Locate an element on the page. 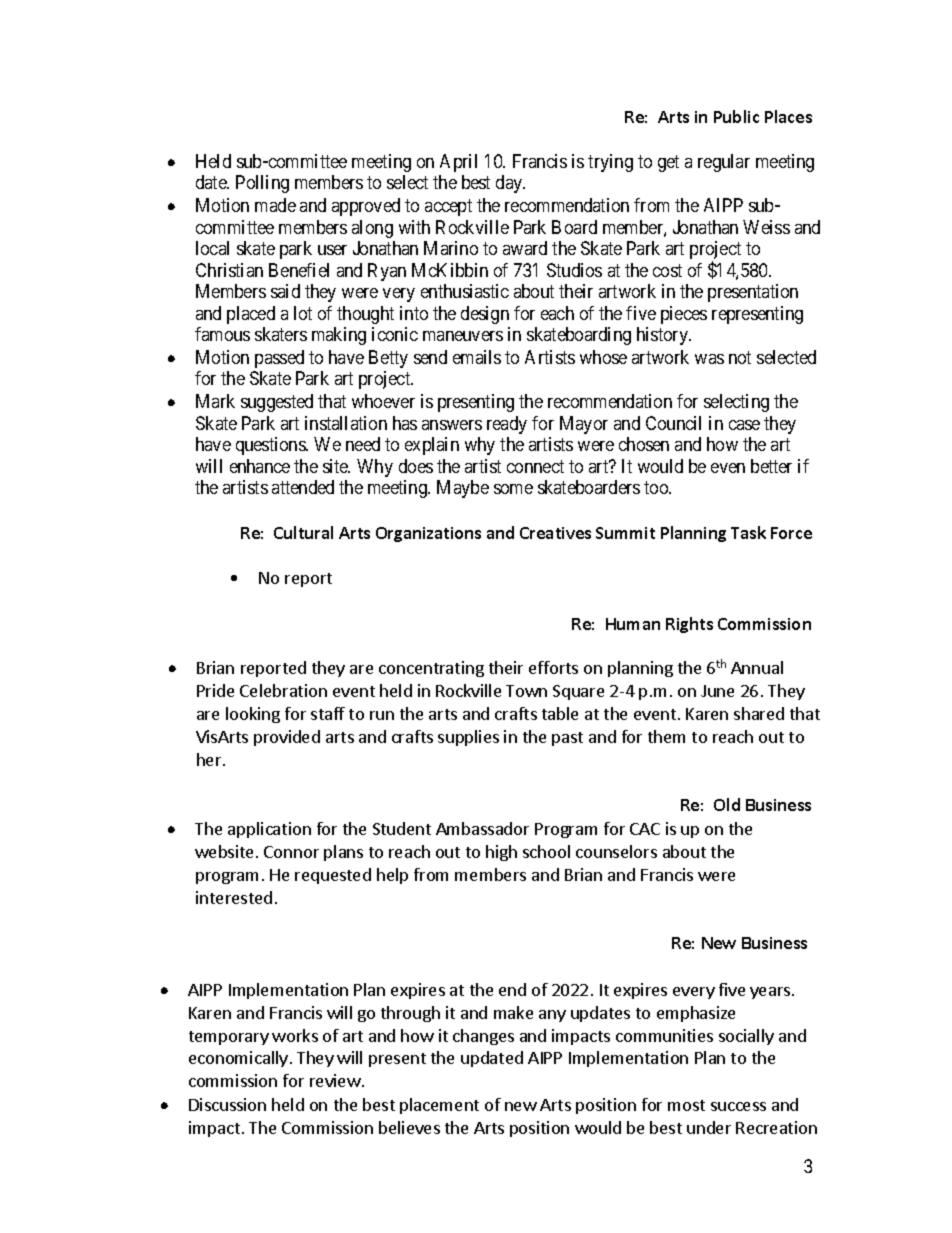  emails is located at coordinates (477, 357).
